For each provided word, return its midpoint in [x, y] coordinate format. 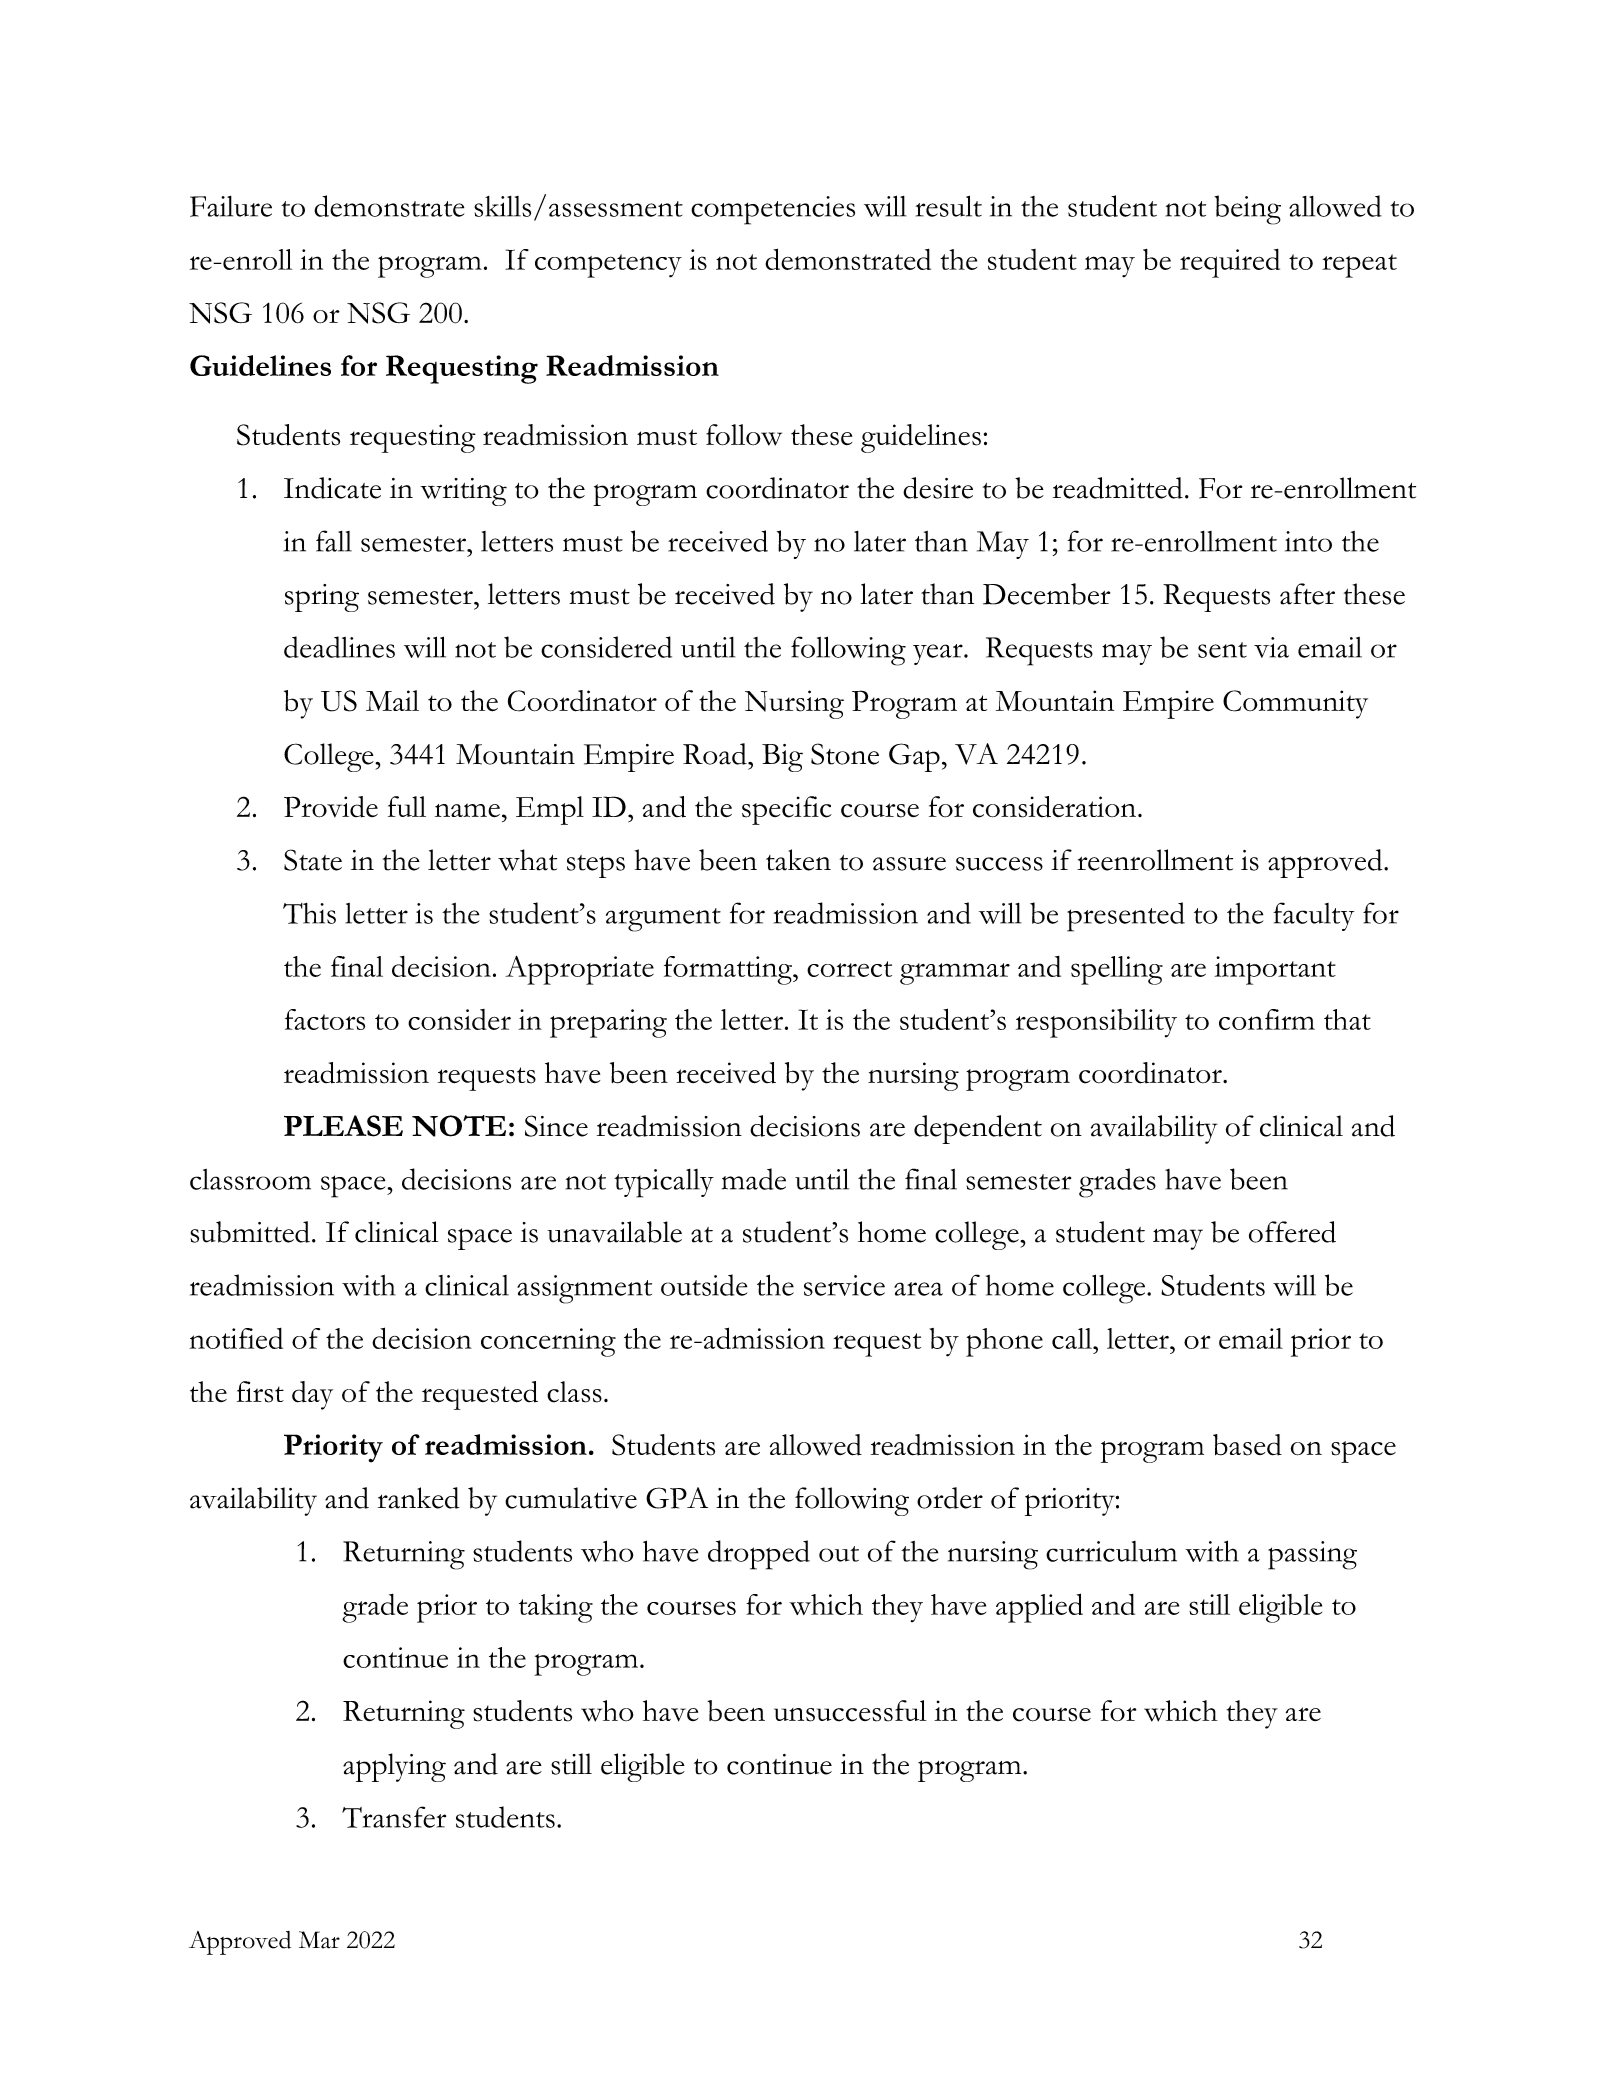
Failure [231, 206]
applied [1039, 1608]
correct [849, 969]
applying [394, 1767]
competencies [773, 210]
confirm [1267, 1019]
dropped [759, 1555]
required [1230, 263]
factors [325, 1019]
